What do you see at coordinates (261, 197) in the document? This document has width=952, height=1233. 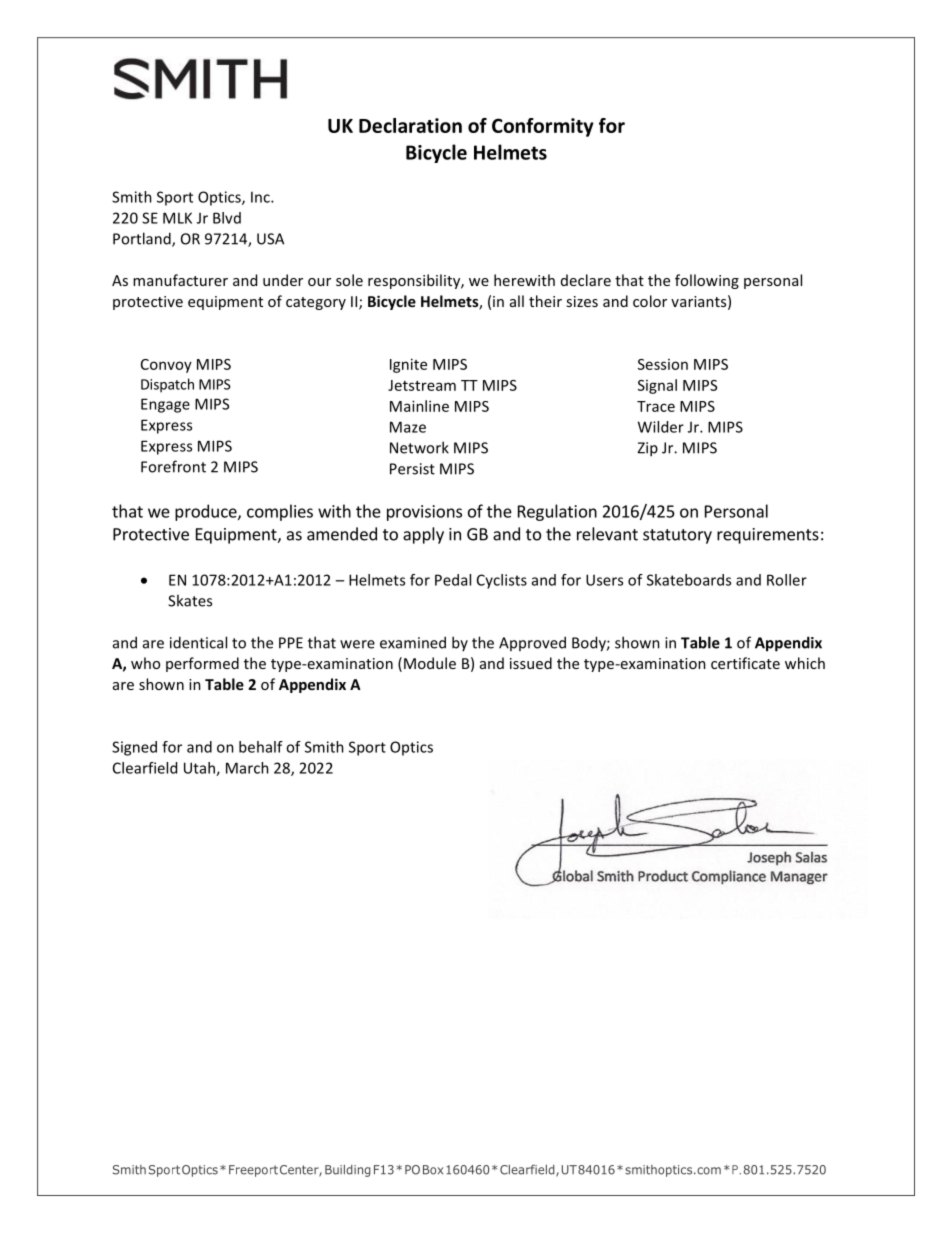 I see `Inc` at bounding box center [261, 197].
